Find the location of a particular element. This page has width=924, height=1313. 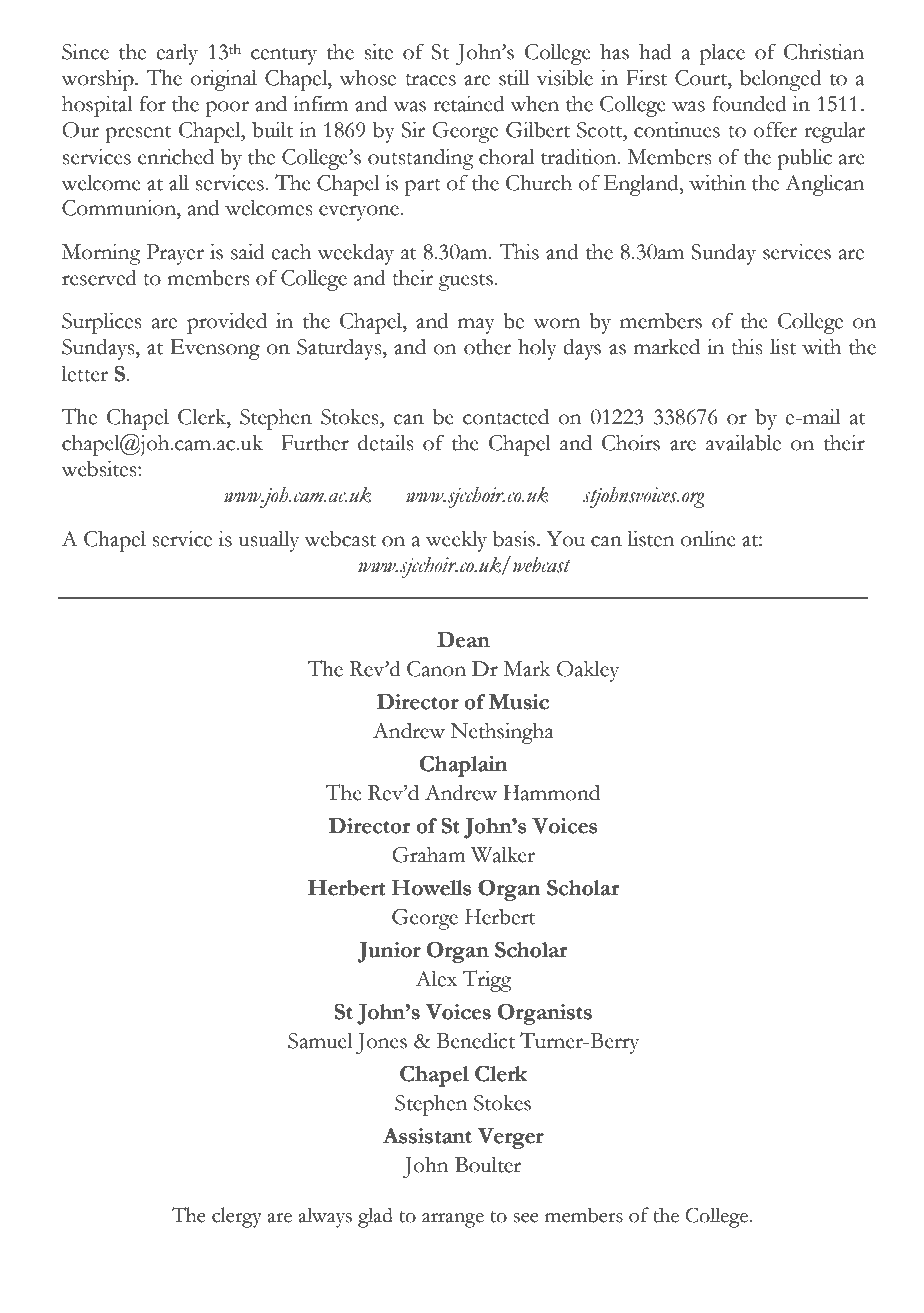

arrange is located at coordinates (453, 1220).
